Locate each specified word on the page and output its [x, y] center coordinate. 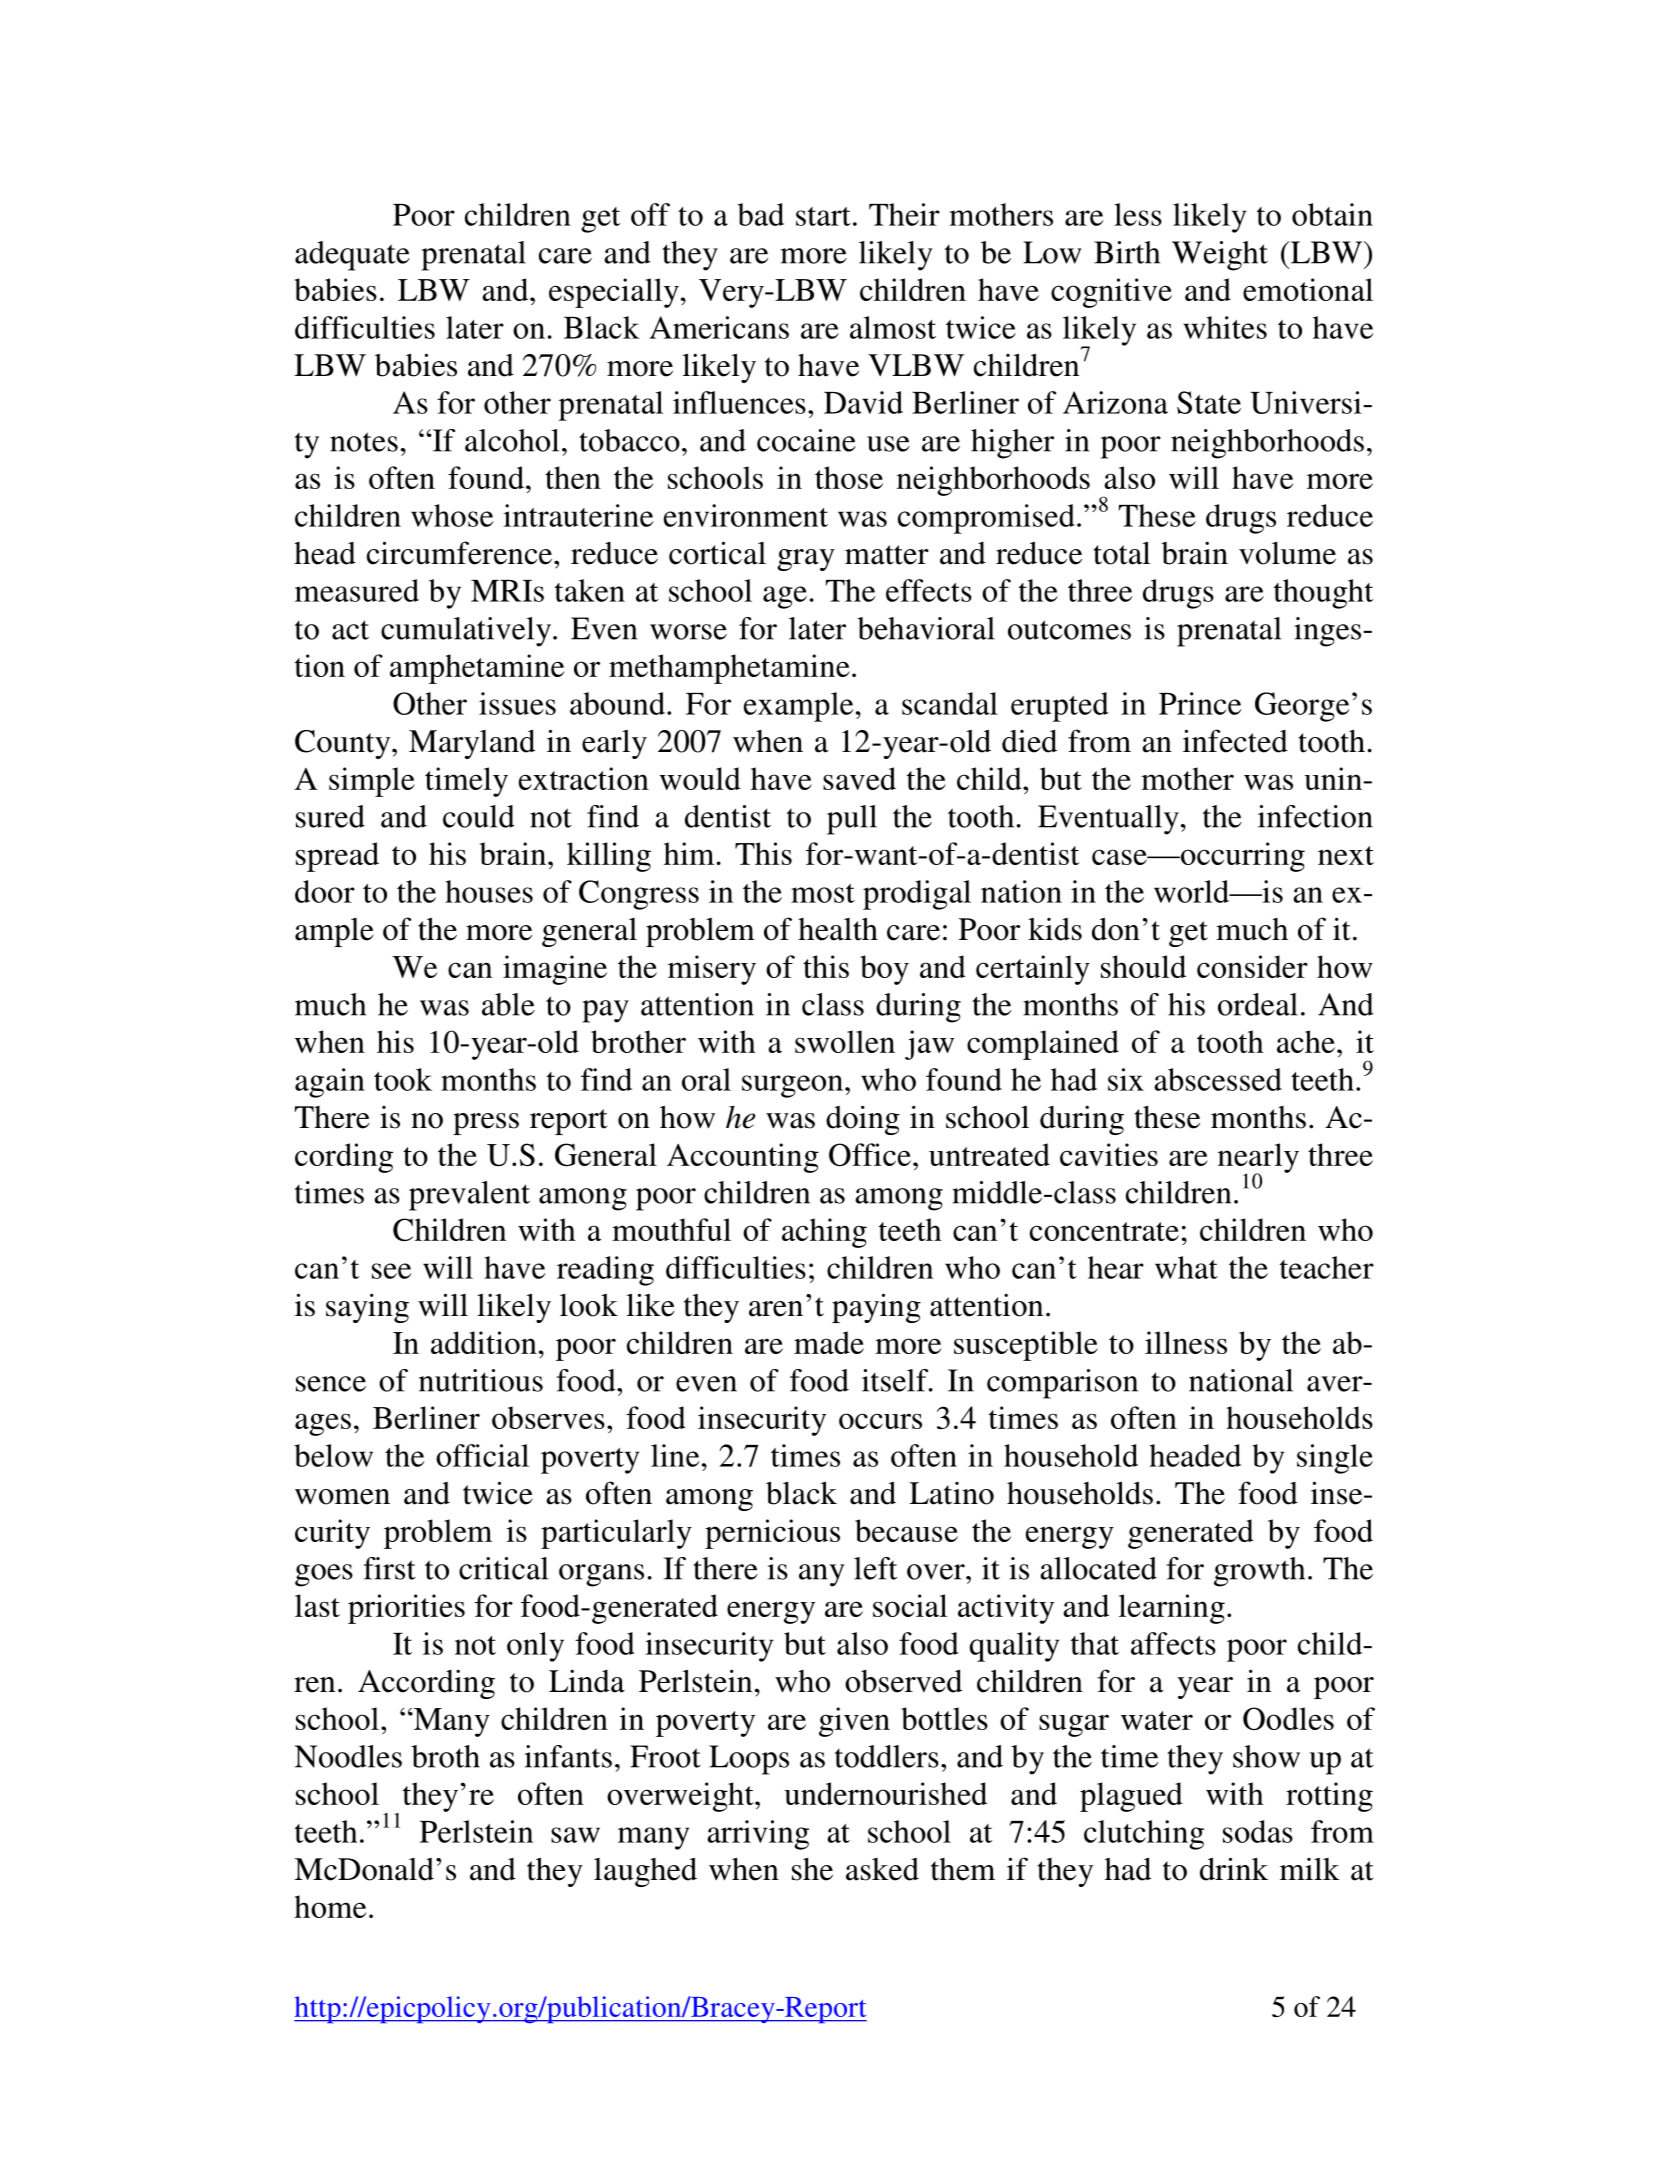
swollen [845, 1041]
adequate [352, 256]
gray [806, 560]
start [823, 216]
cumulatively [466, 632]
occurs [880, 1421]
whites [1225, 327]
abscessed [1218, 1079]
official [482, 1455]
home [330, 1906]
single [1335, 1459]
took [403, 1079]
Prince [1200, 703]
